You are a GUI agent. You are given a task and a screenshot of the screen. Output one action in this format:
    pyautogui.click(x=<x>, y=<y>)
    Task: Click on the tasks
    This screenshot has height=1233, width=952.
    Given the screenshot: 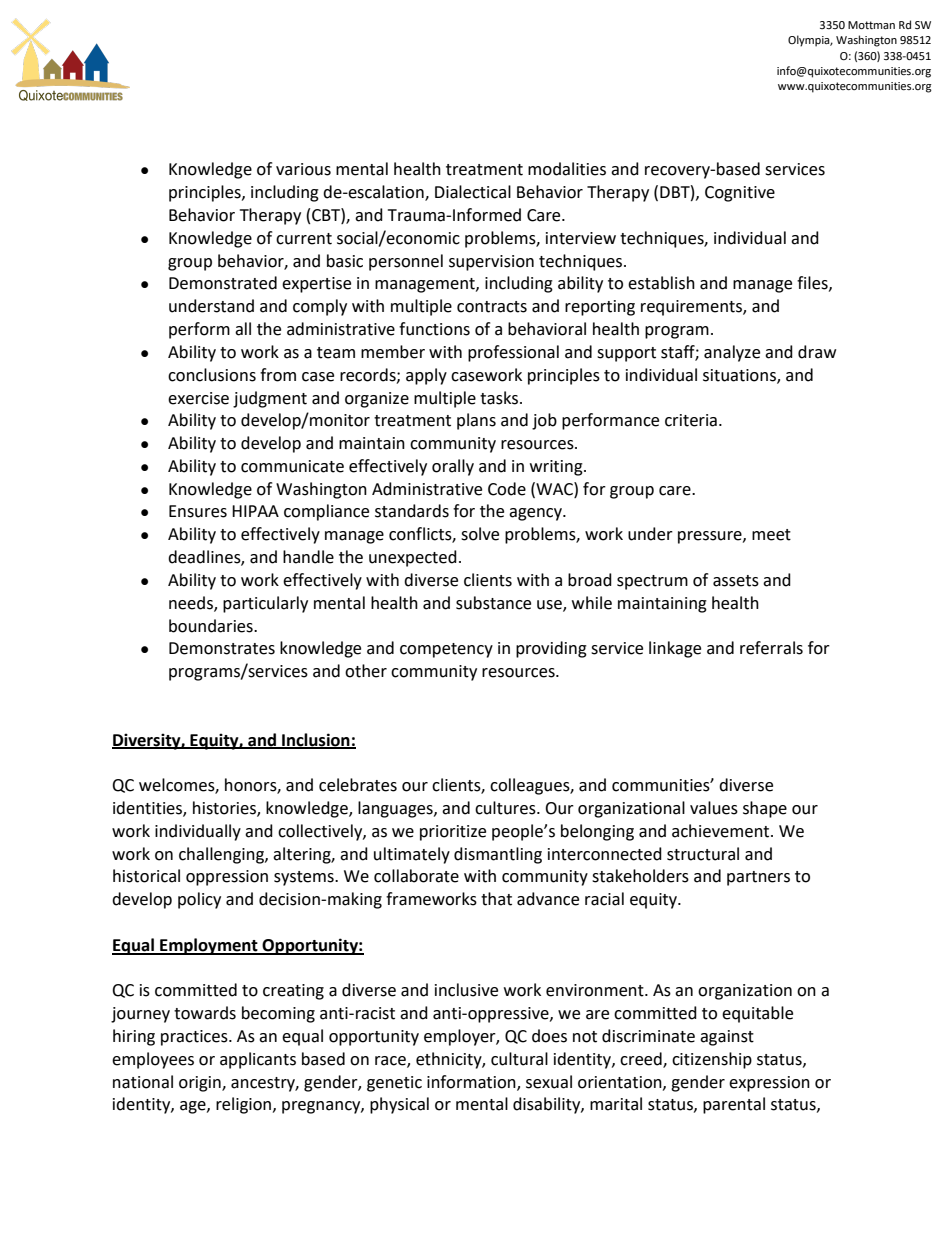 What is the action you would take?
    pyautogui.click(x=499, y=398)
